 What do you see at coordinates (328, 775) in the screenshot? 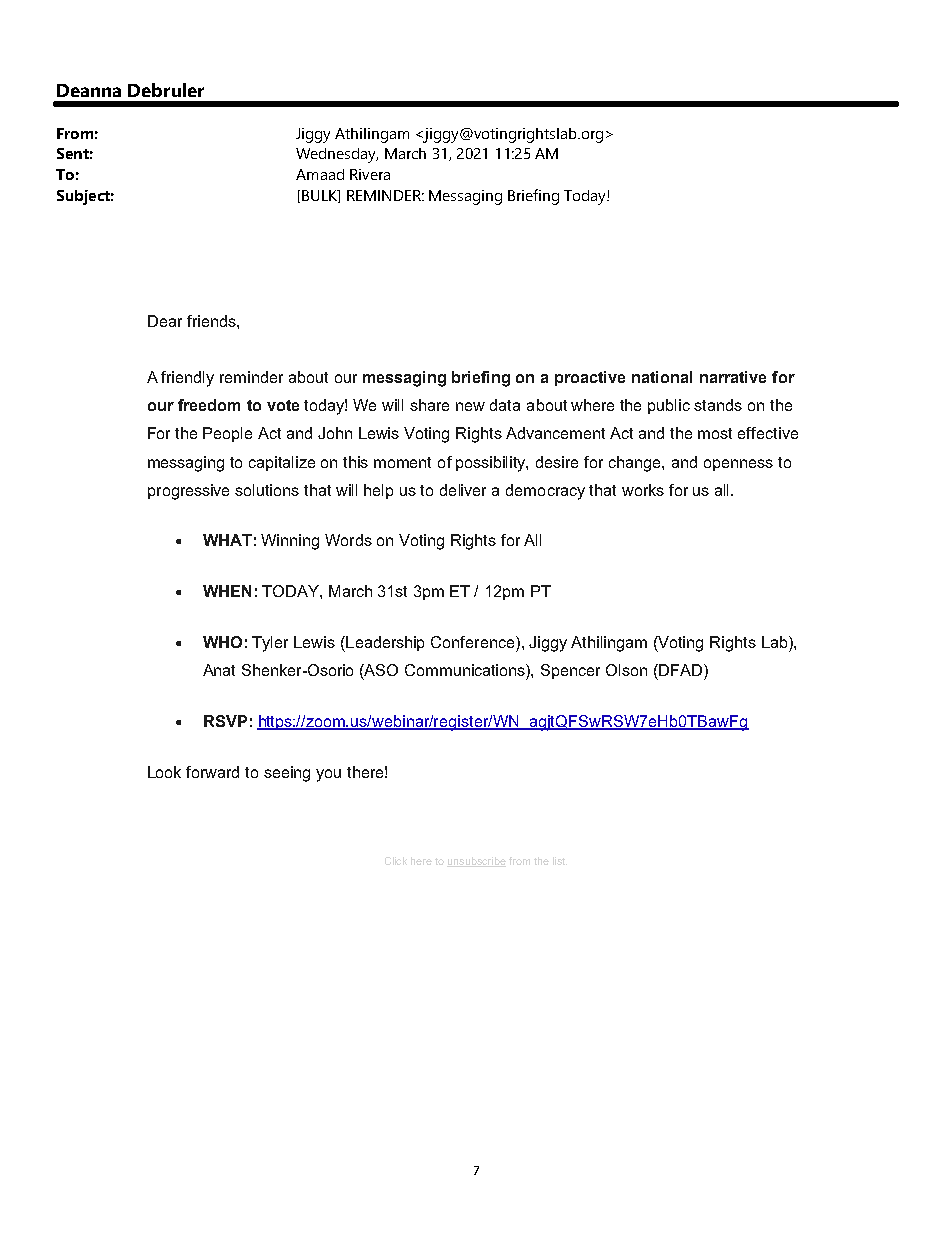
I see `you` at bounding box center [328, 775].
